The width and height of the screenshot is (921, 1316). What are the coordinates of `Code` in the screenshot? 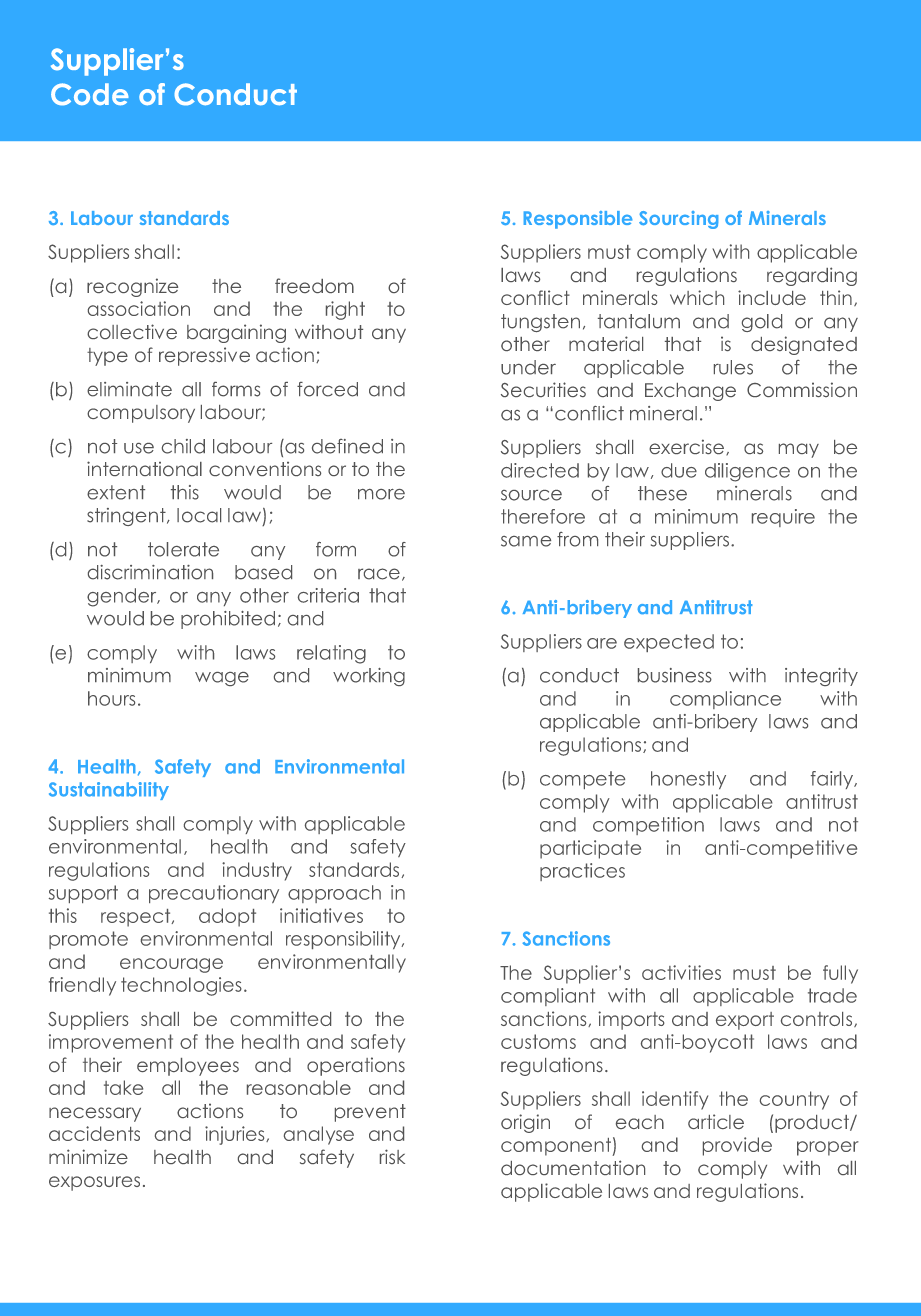 It's located at (90, 94).
